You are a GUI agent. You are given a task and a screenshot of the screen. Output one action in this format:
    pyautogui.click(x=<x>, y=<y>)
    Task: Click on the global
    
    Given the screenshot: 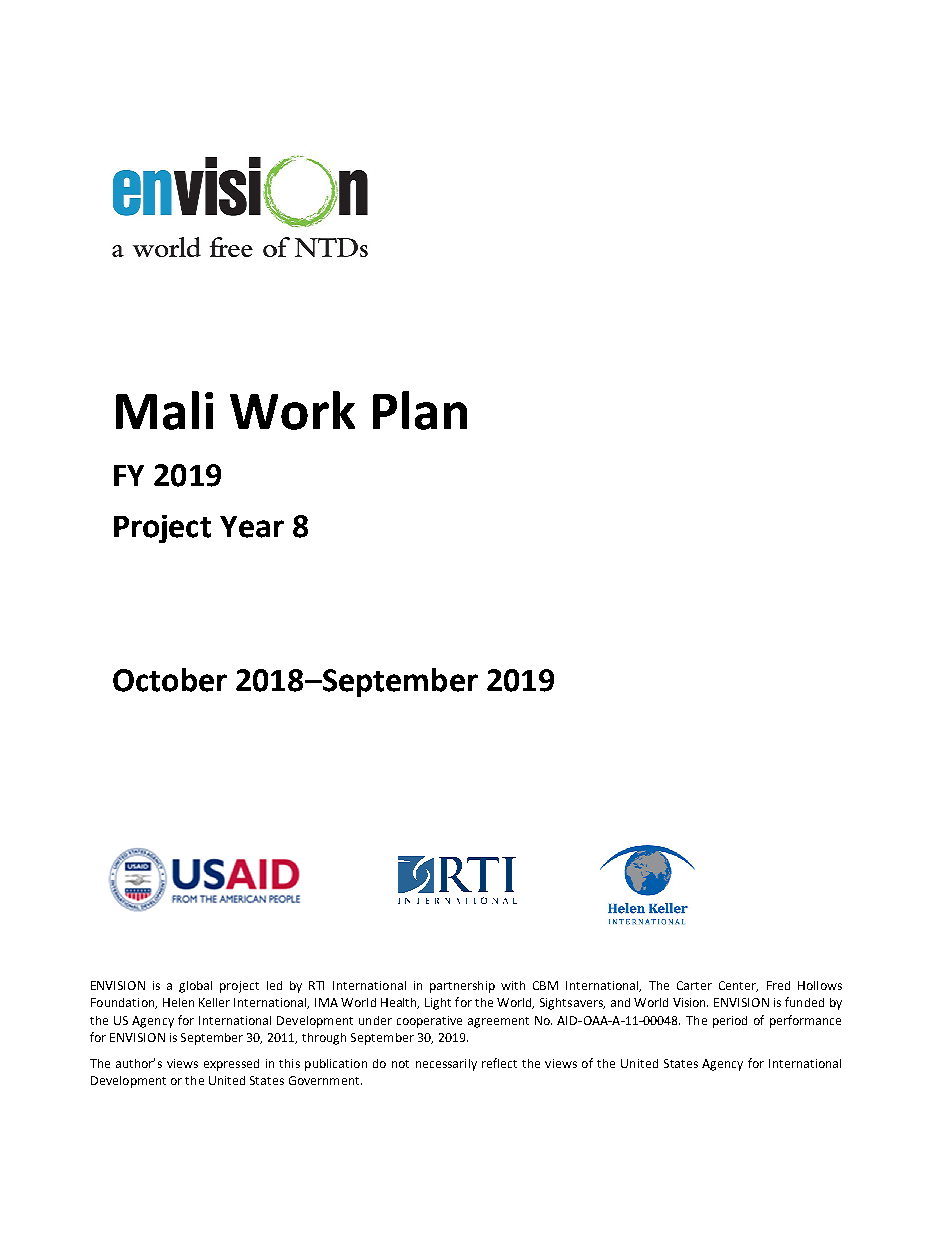 What is the action you would take?
    pyautogui.click(x=195, y=987)
